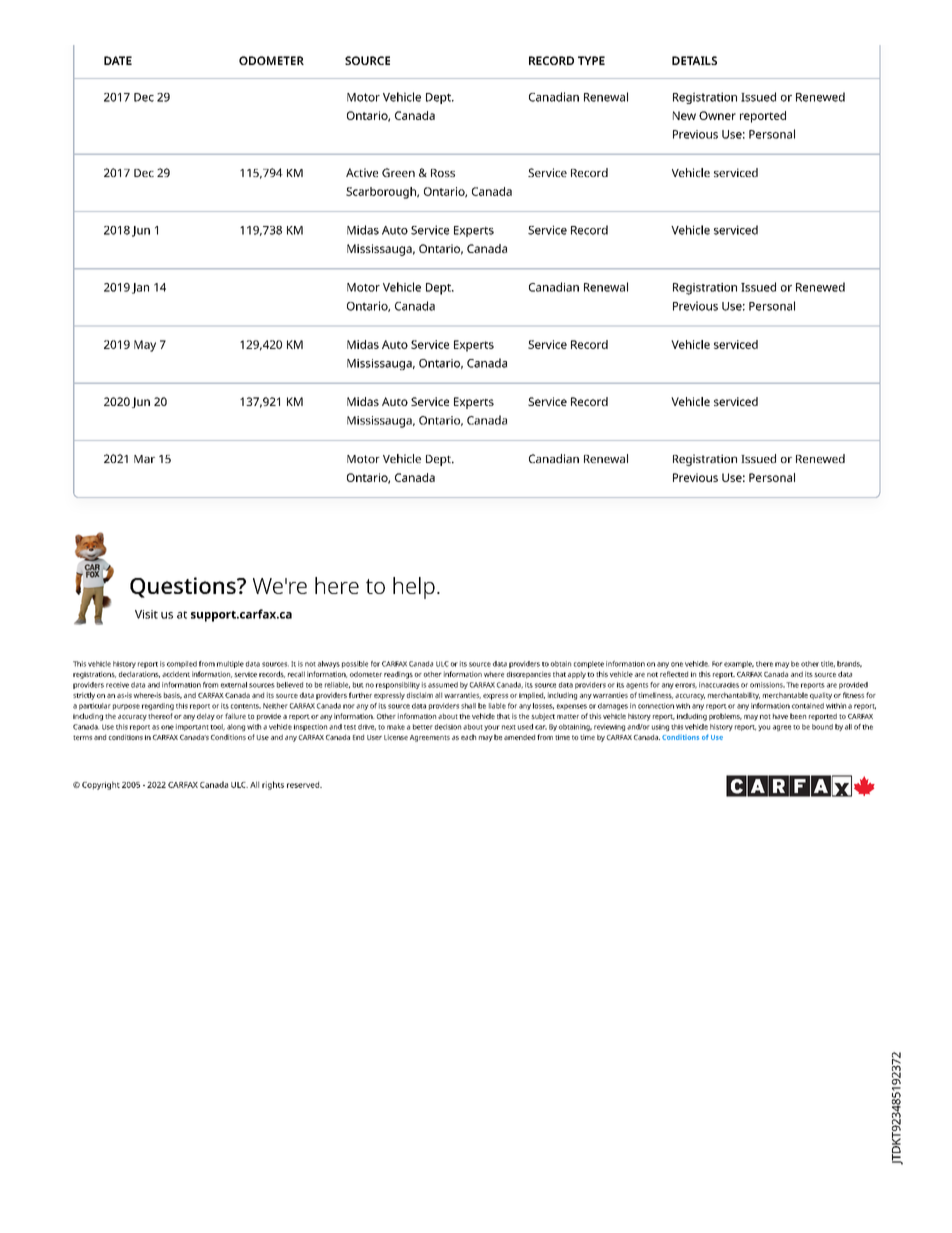  I want to click on Mar, so click(144, 459).
